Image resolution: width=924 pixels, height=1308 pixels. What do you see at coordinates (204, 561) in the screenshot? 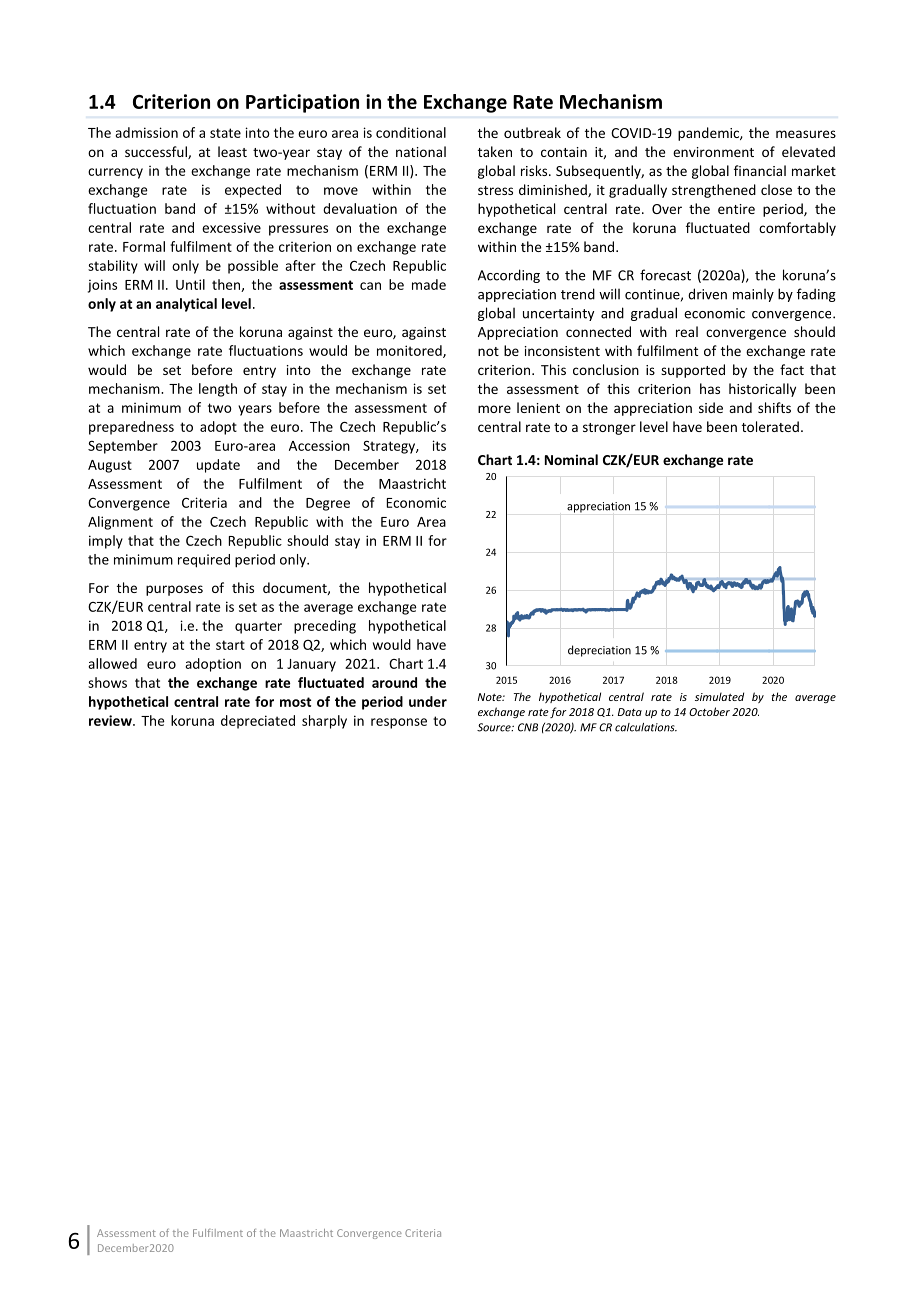
I see `required` at bounding box center [204, 561].
